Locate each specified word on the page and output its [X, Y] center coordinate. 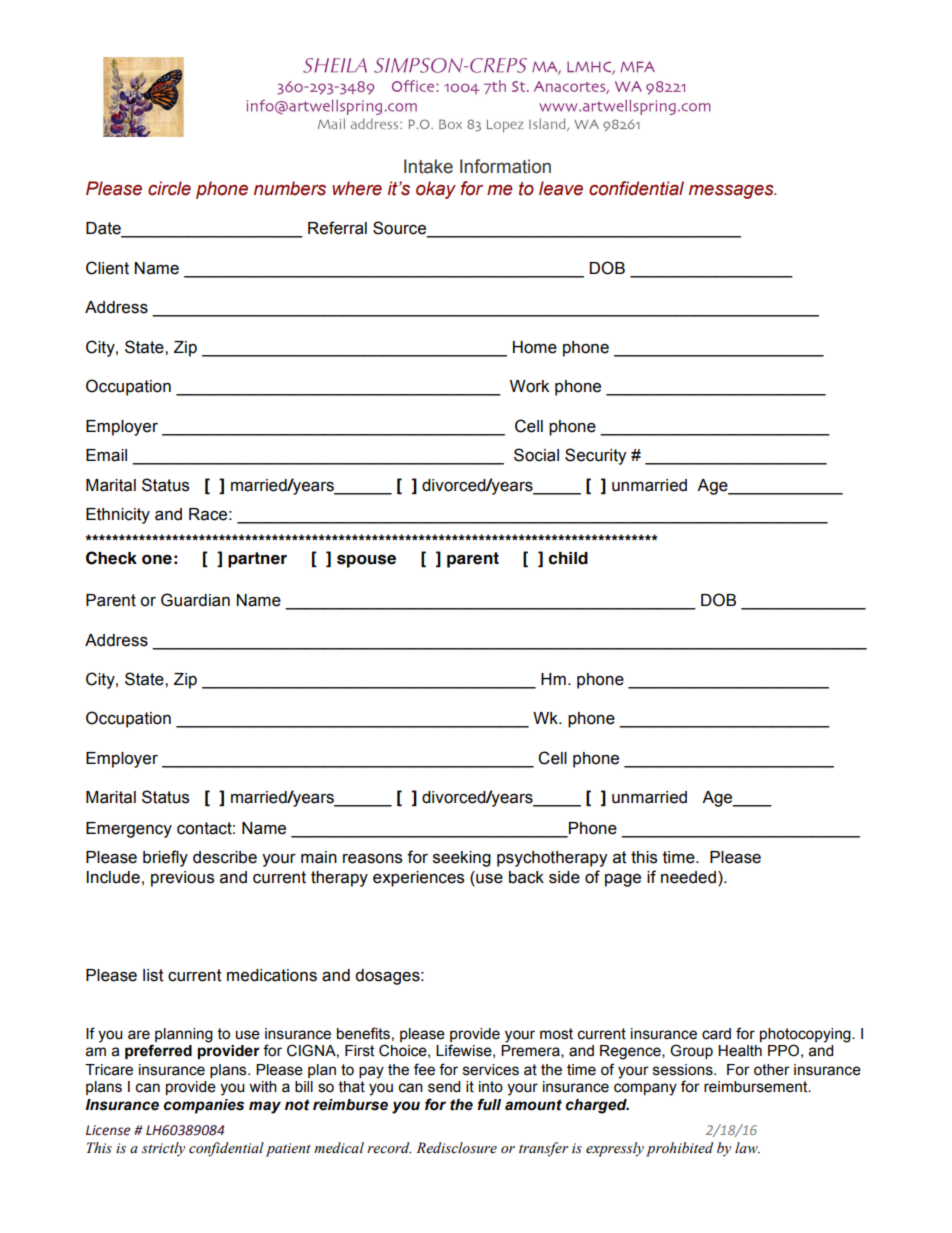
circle [169, 188]
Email [106, 455]
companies [204, 1106]
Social [536, 455]
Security [595, 456]
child [568, 558]
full [489, 1104]
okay [436, 190]
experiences [418, 879]
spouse [366, 561]
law [747, 1147]
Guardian [195, 600]
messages [732, 192]
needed [688, 877]
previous [182, 879]
